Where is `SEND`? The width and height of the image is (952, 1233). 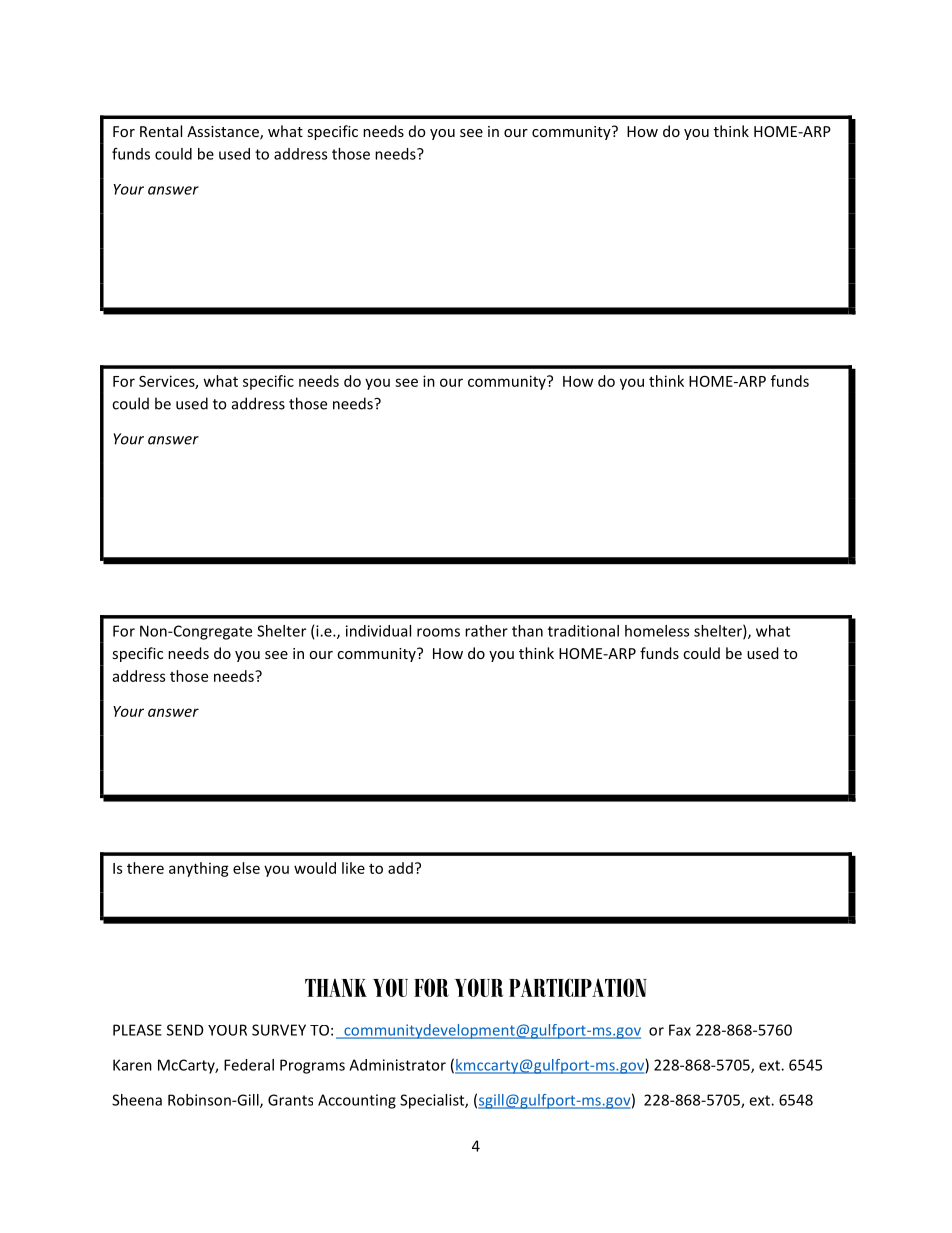
SEND is located at coordinates (185, 1030).
